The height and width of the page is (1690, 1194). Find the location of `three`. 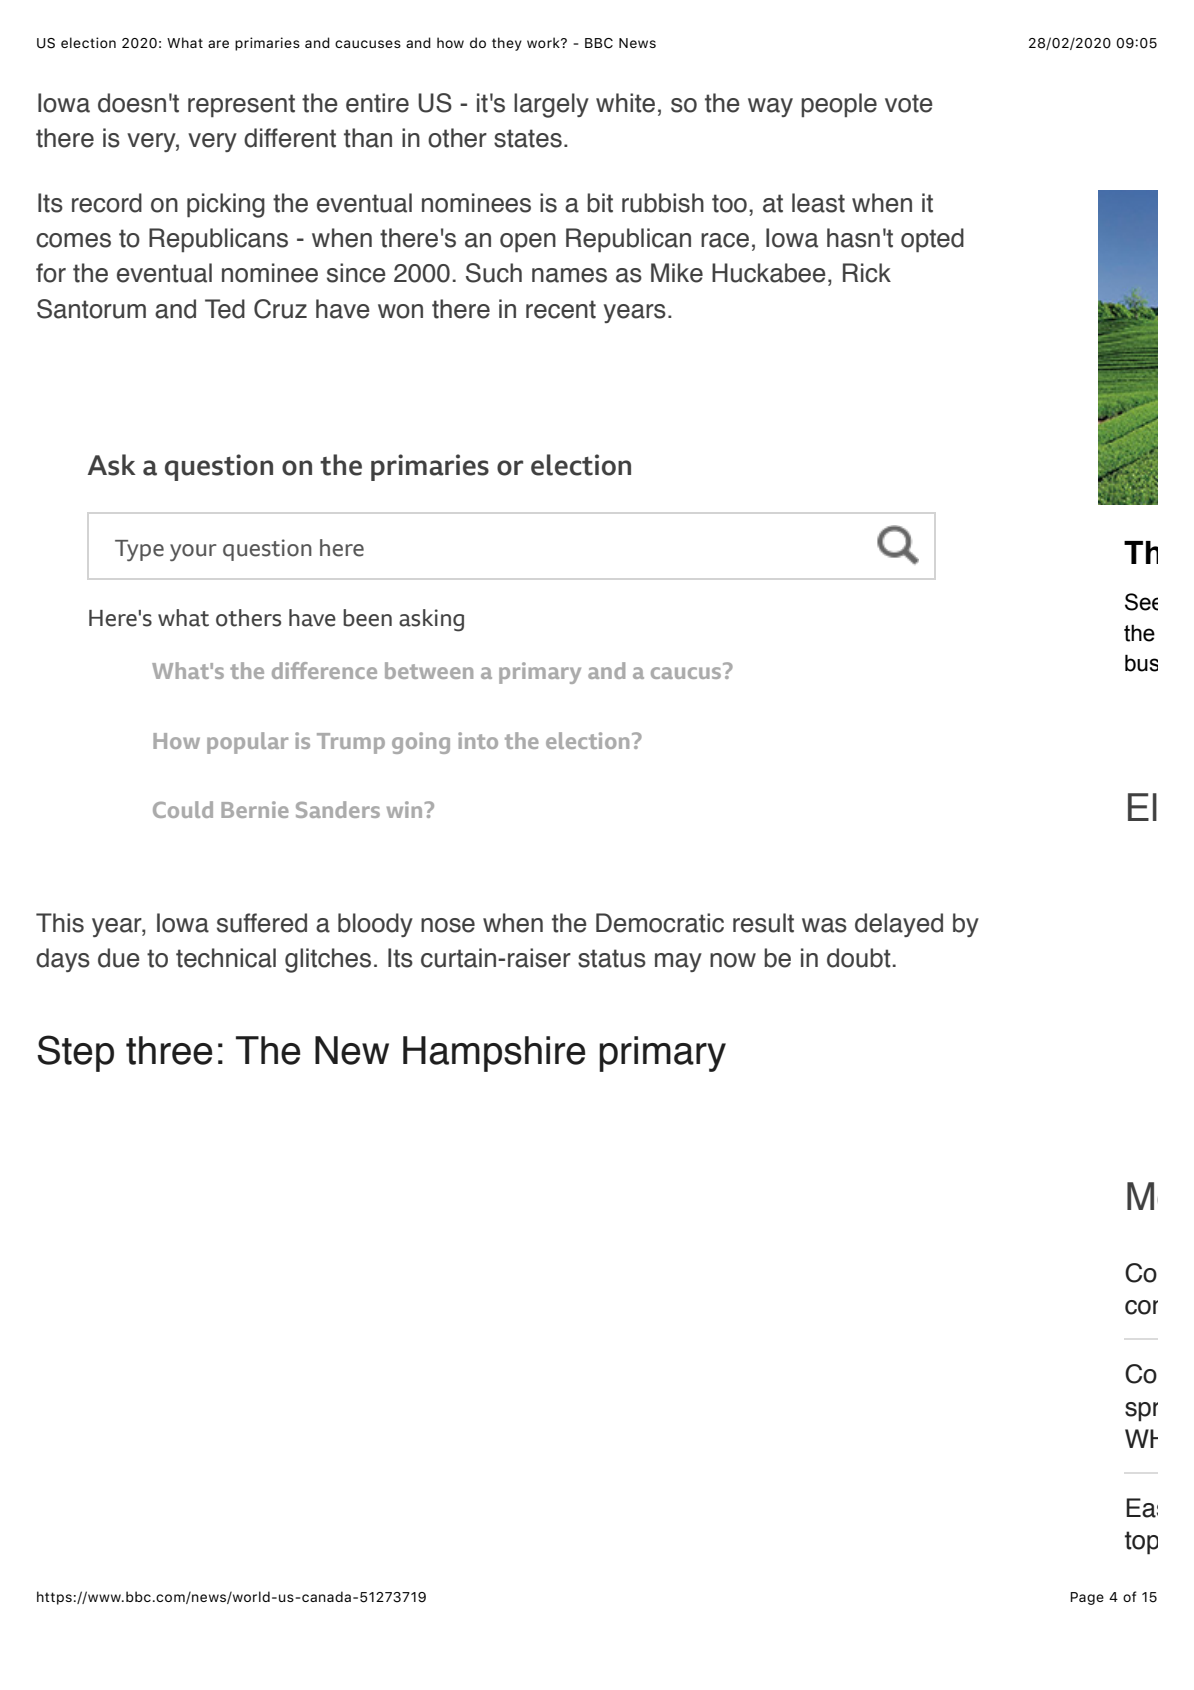

three is located at coordinates (169, 1050).
